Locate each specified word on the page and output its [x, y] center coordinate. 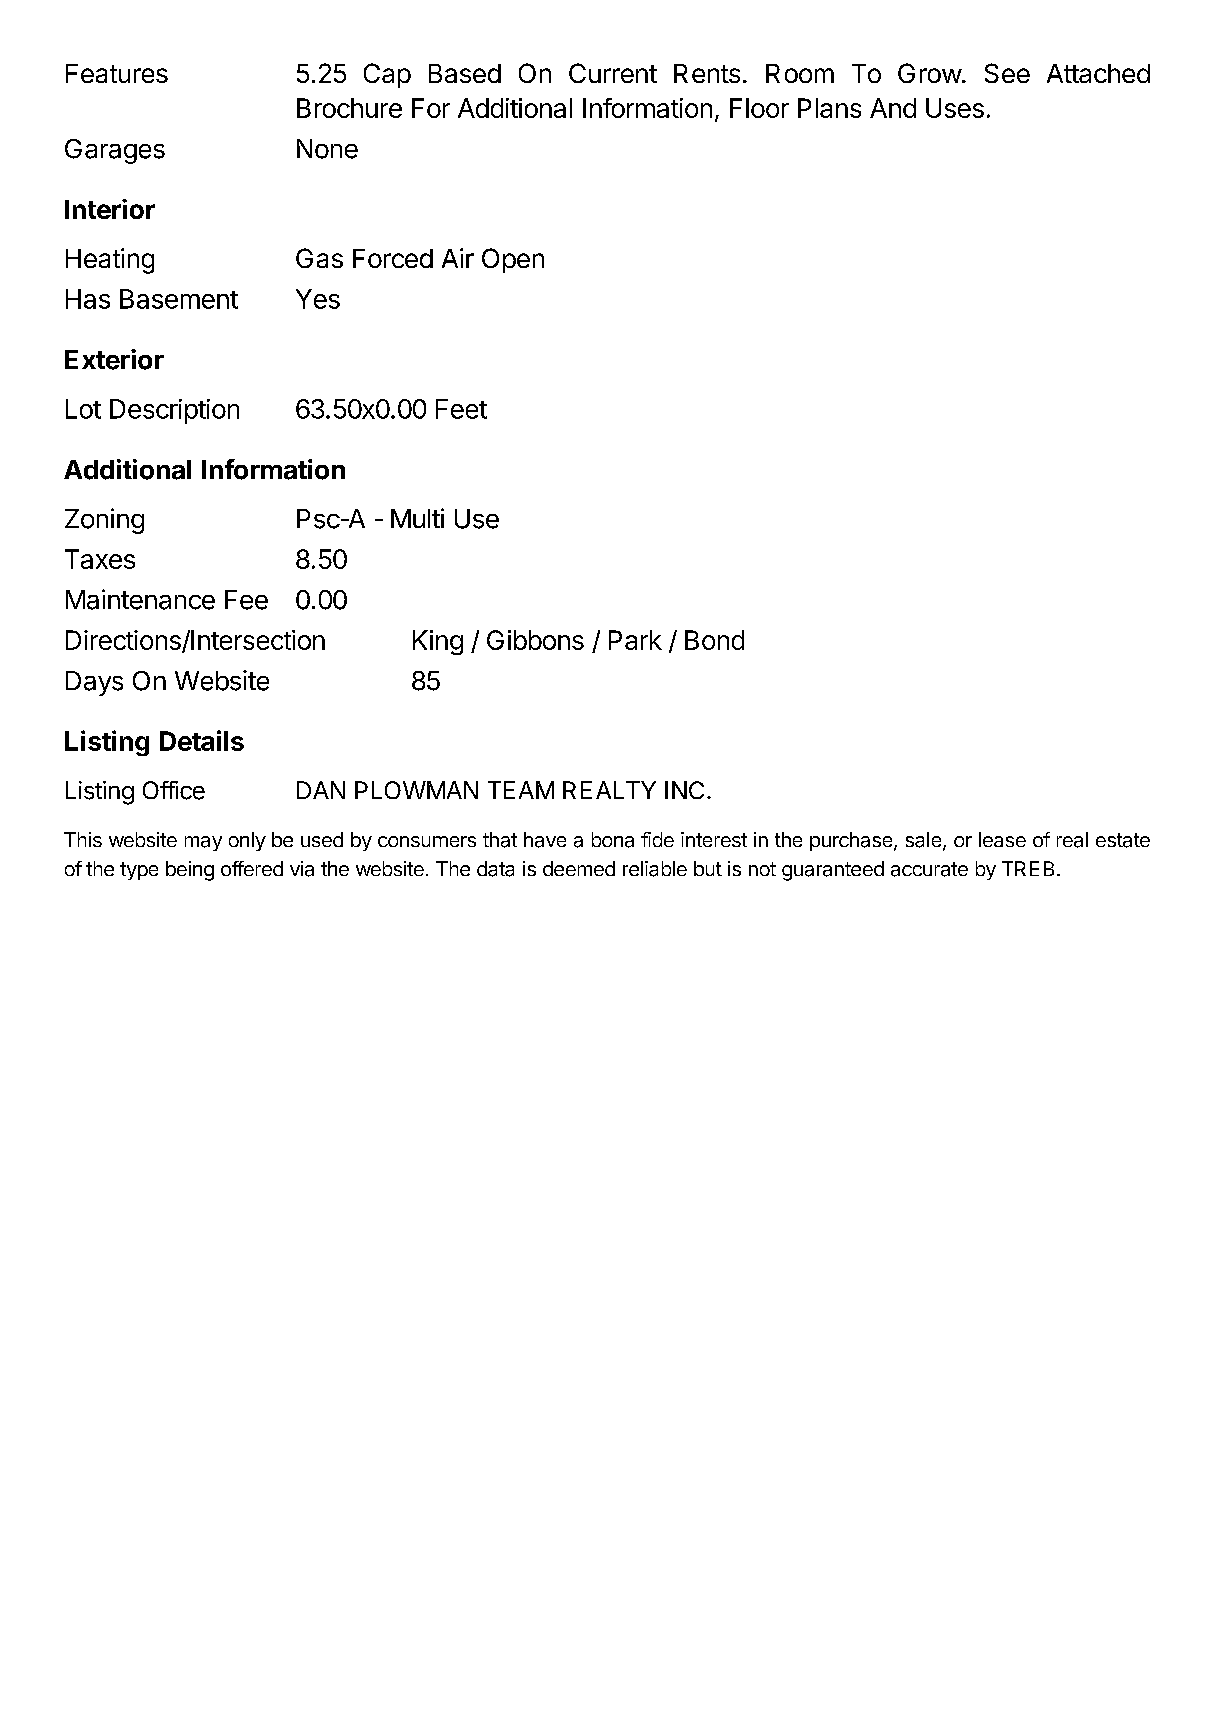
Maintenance [140, 599]
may [203, 843]
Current [613, 73]
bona [613, 840]
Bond [714, 640]
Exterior [114, 359]
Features [117, 73]
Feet [461, 409]
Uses [955, 108]
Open [513, 260]
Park [635, 640]
